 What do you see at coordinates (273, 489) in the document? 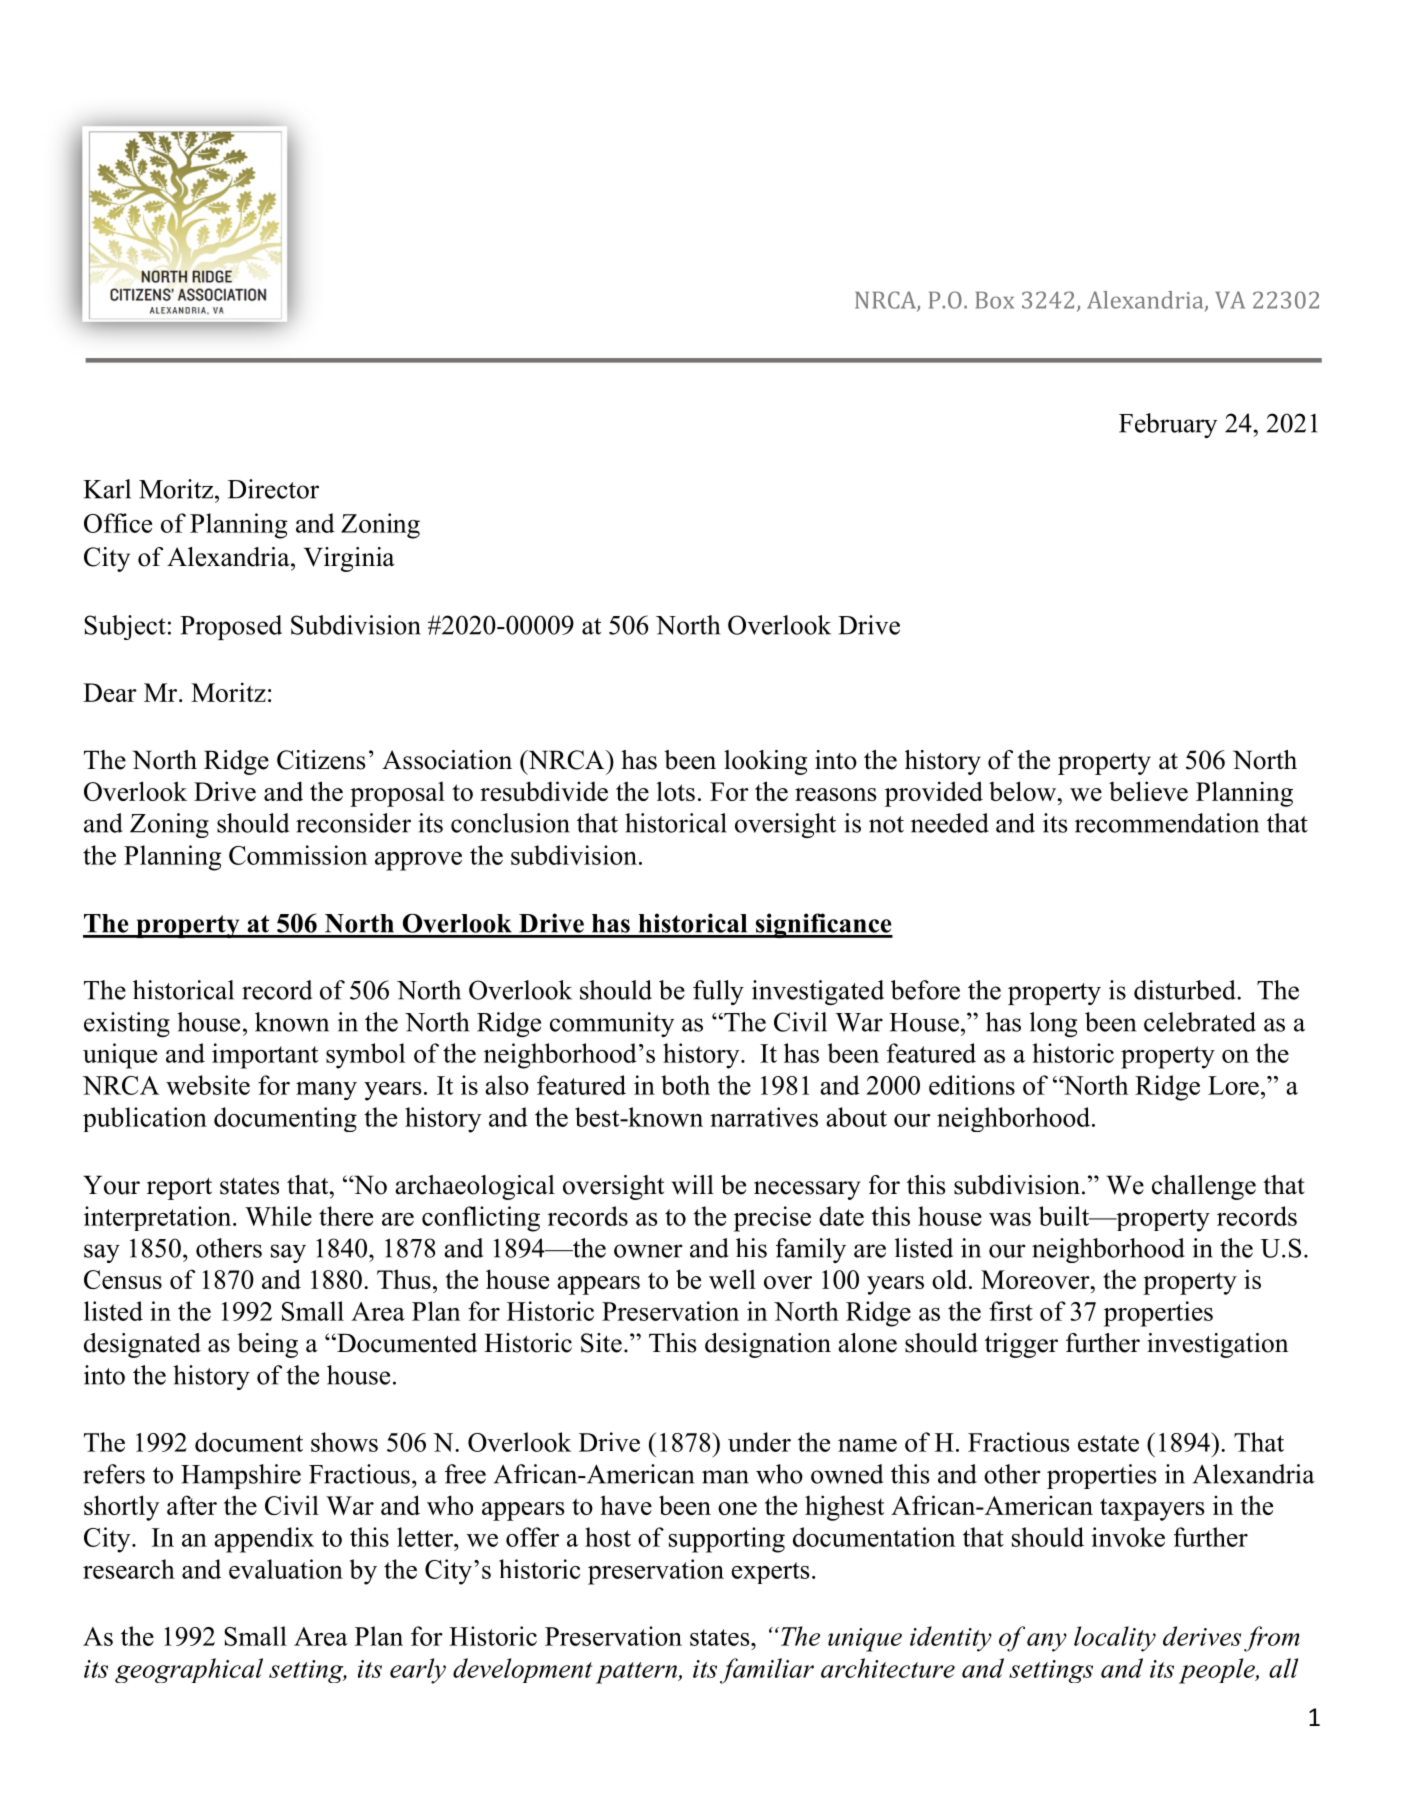
I see `Director` at bounding box center [273, 489].
